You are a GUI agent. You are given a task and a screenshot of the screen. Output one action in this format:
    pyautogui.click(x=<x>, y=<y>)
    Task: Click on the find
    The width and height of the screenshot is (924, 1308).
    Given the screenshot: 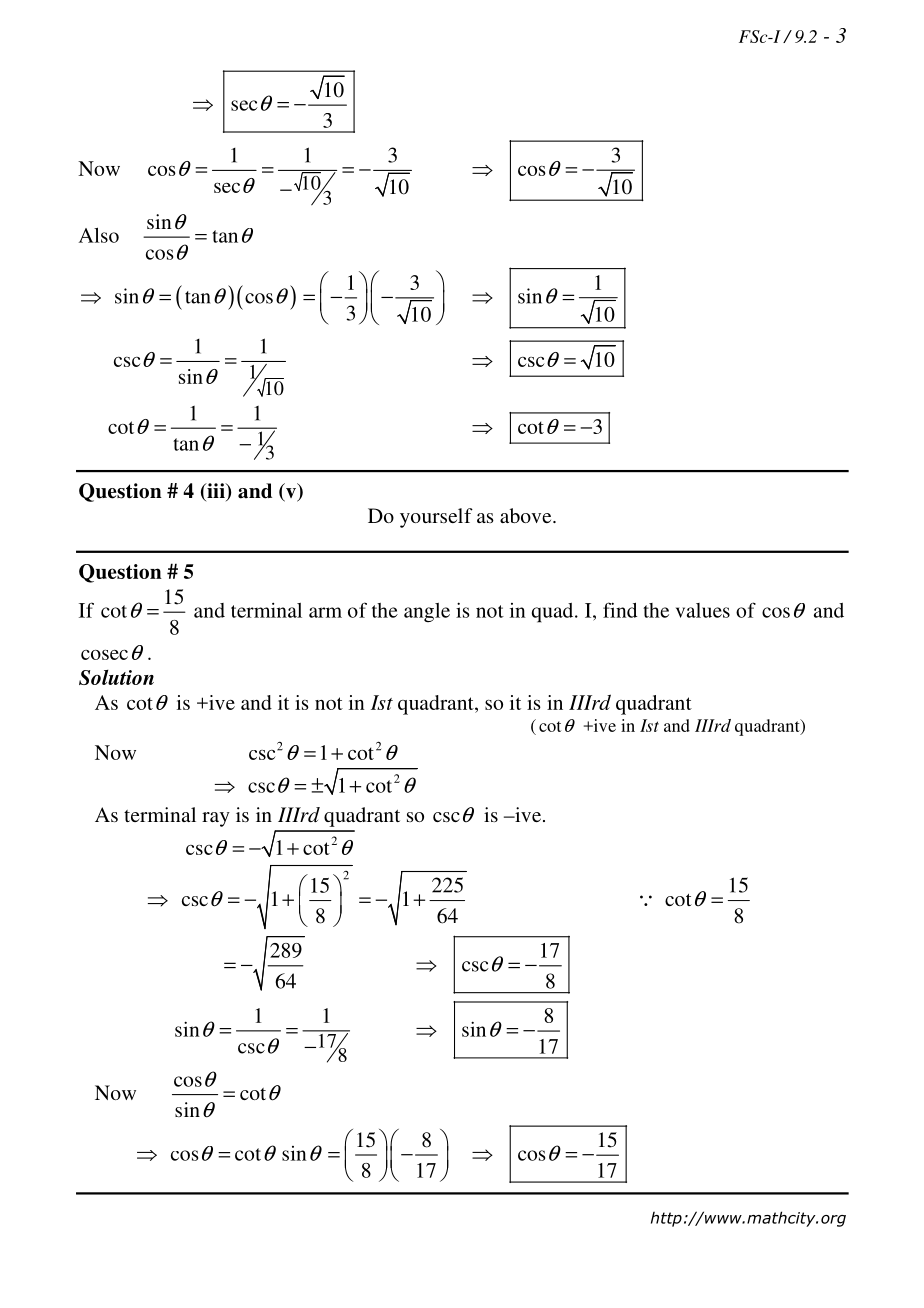 What is the action you would take?
    pyautogui.click(x=620, y=610)
